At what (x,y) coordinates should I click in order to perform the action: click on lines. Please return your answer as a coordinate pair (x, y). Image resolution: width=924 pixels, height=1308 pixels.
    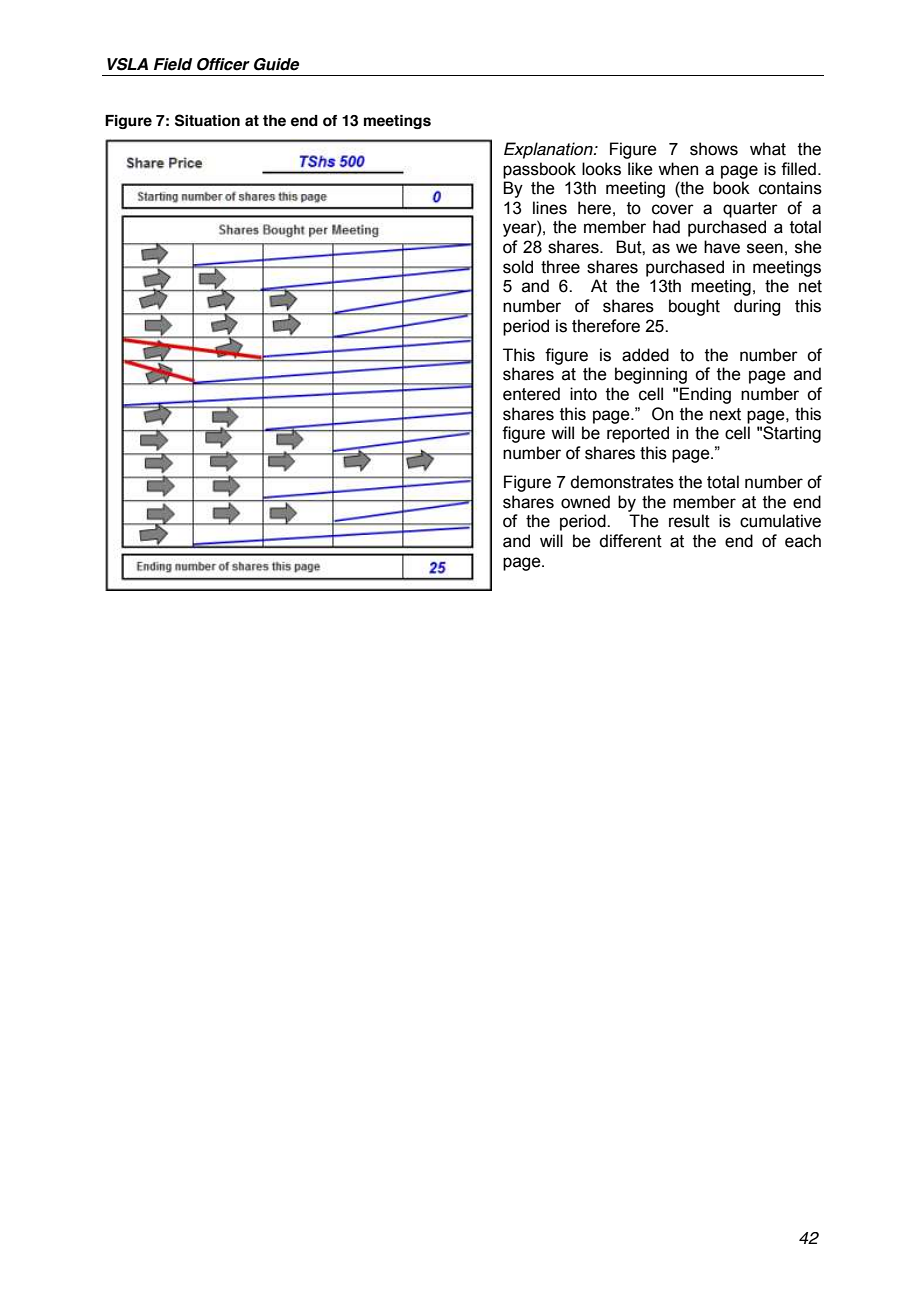
    Looking at the image, I should click on (550, 208).
